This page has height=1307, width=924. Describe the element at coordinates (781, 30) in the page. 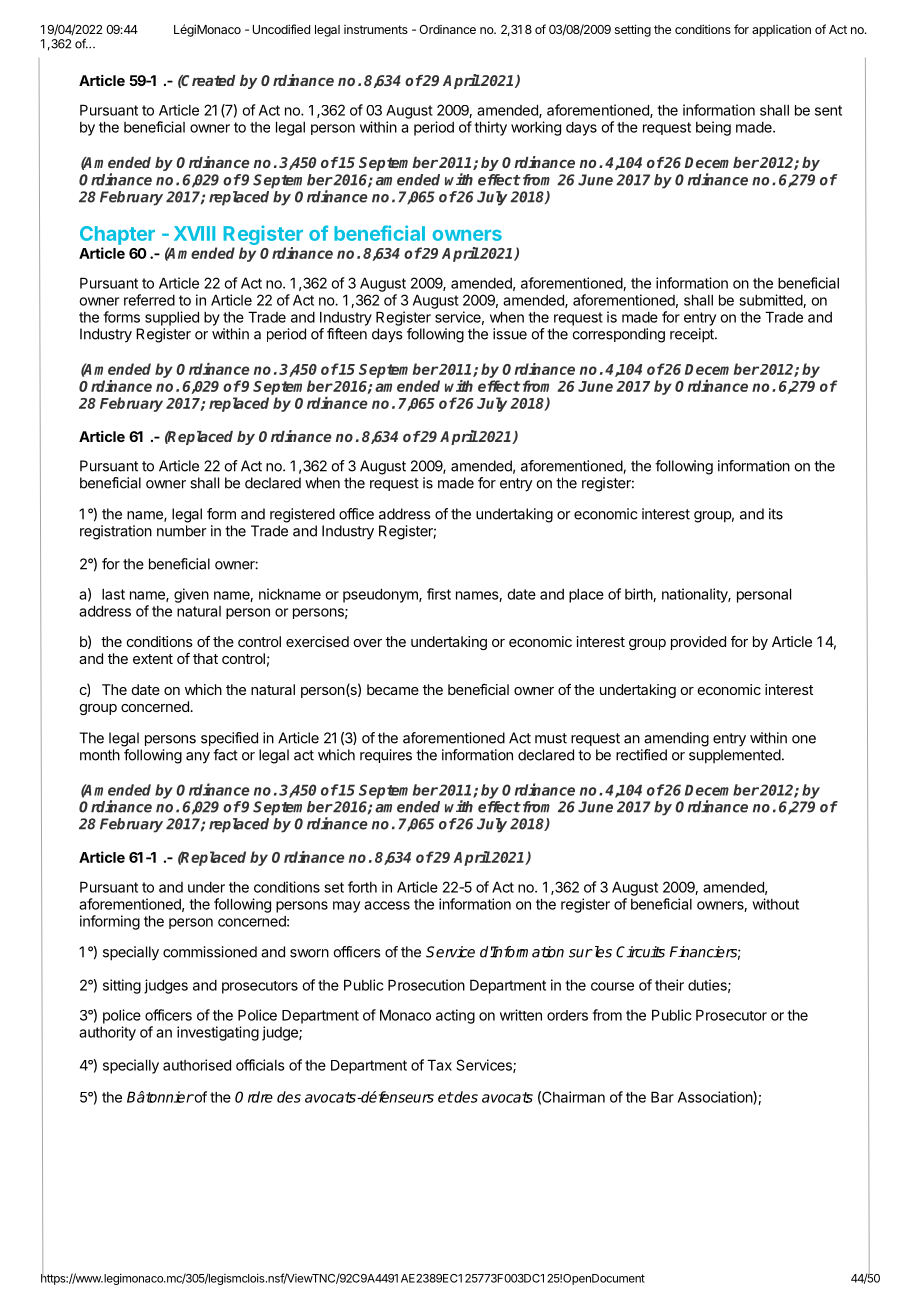

I see `application` at that location.
